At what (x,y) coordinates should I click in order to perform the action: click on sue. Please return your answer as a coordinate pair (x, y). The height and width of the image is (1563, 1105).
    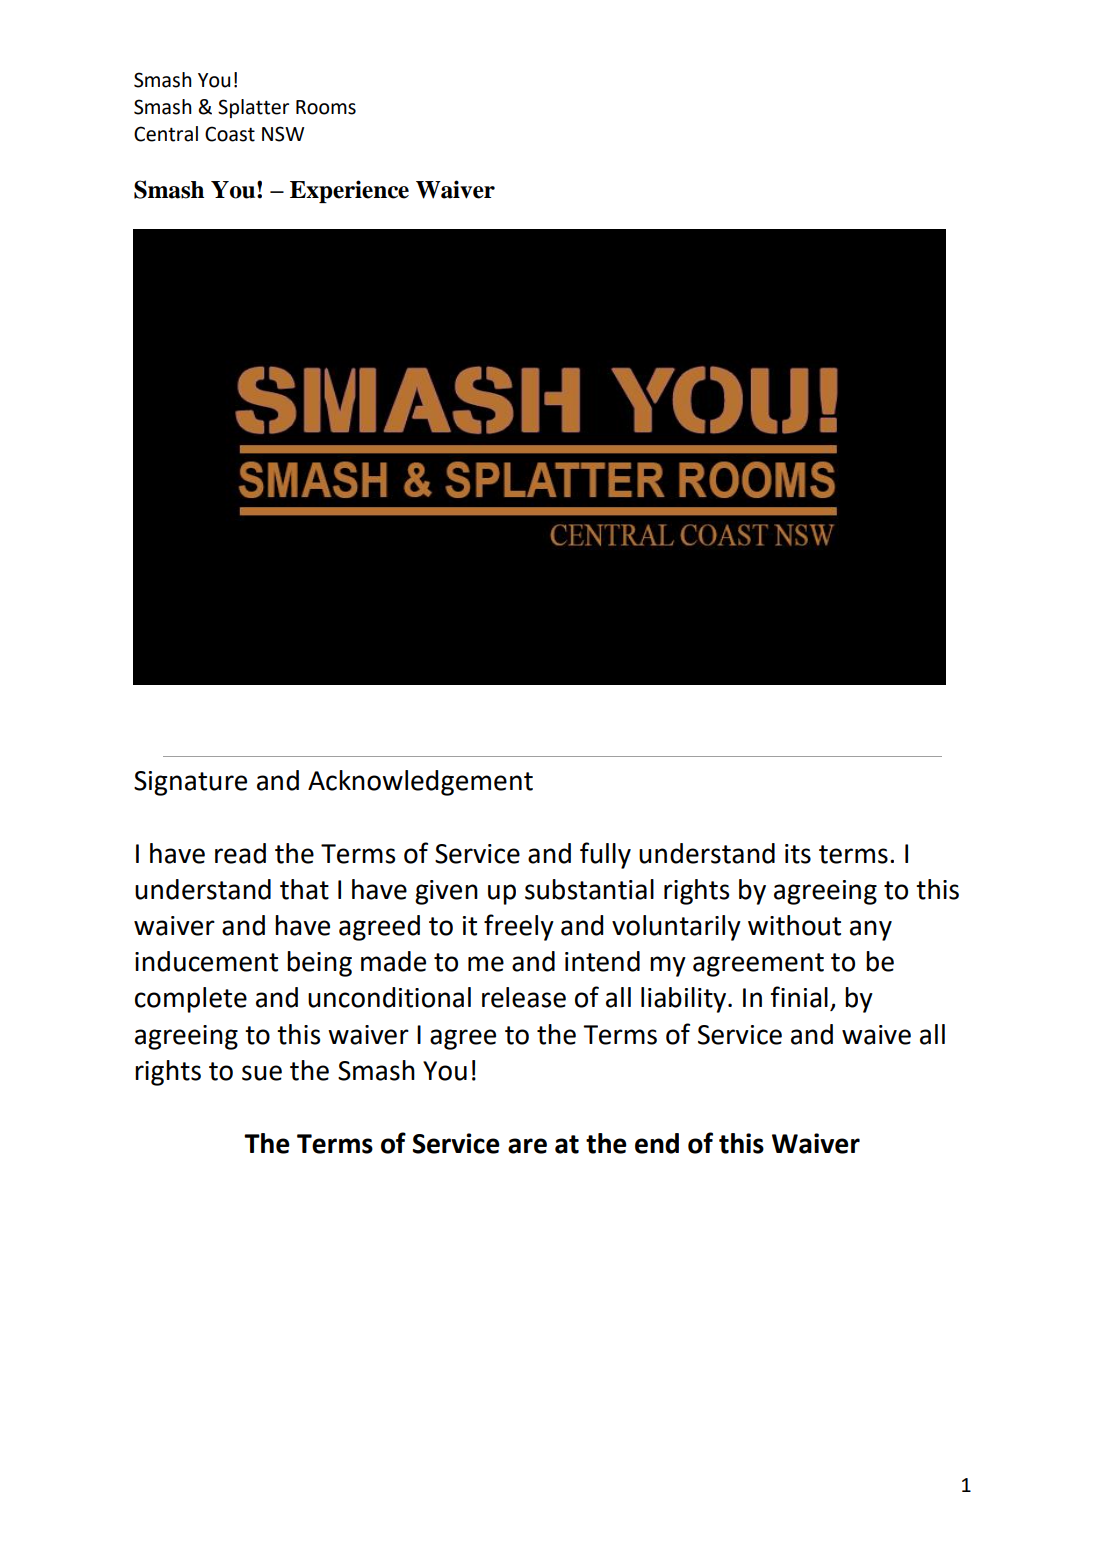
    Looking at the image, I should click on (262, 1073).
